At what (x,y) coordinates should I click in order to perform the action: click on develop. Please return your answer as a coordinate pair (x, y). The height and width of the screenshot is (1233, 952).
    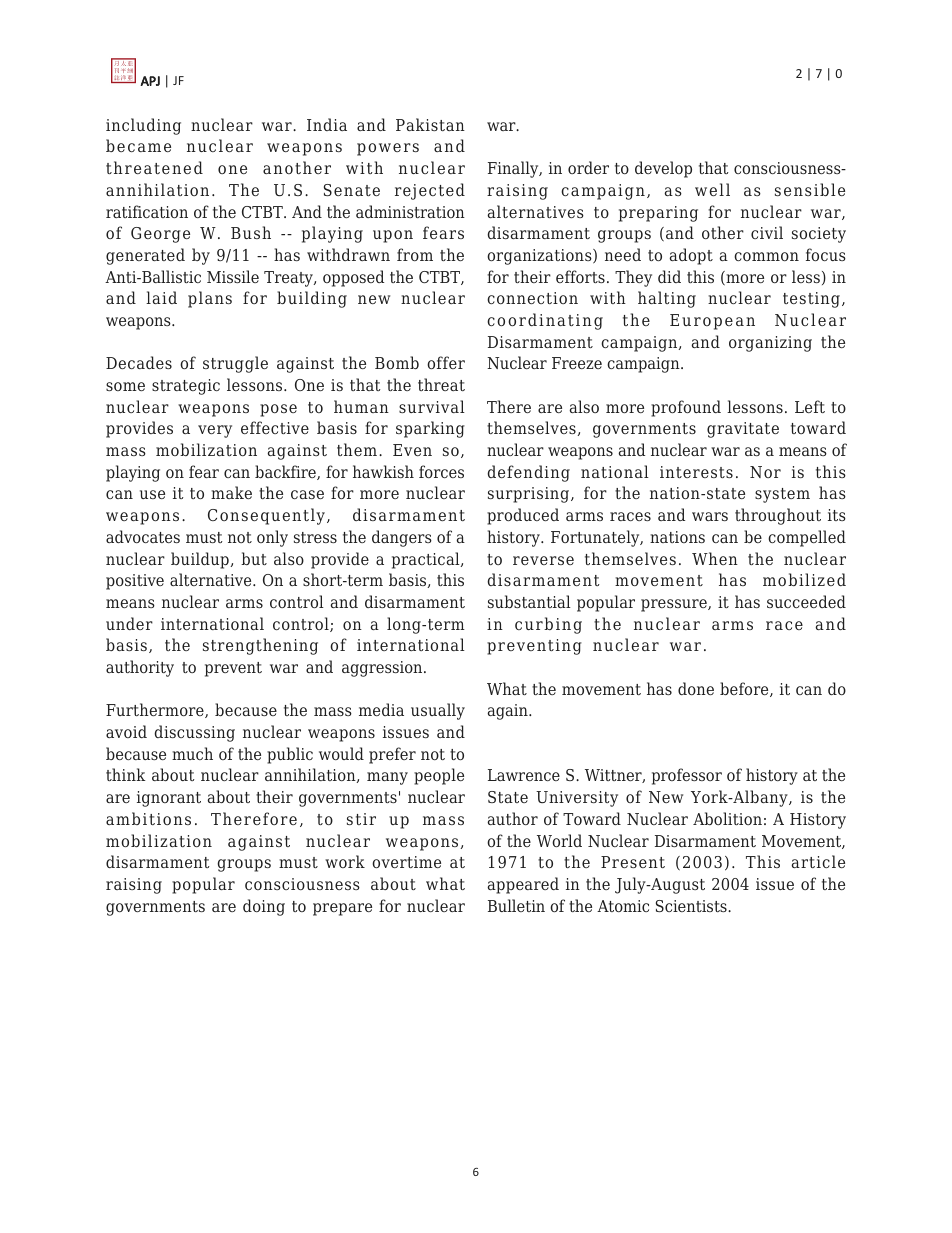
    Looking at the image, I should click on (663, 169).
